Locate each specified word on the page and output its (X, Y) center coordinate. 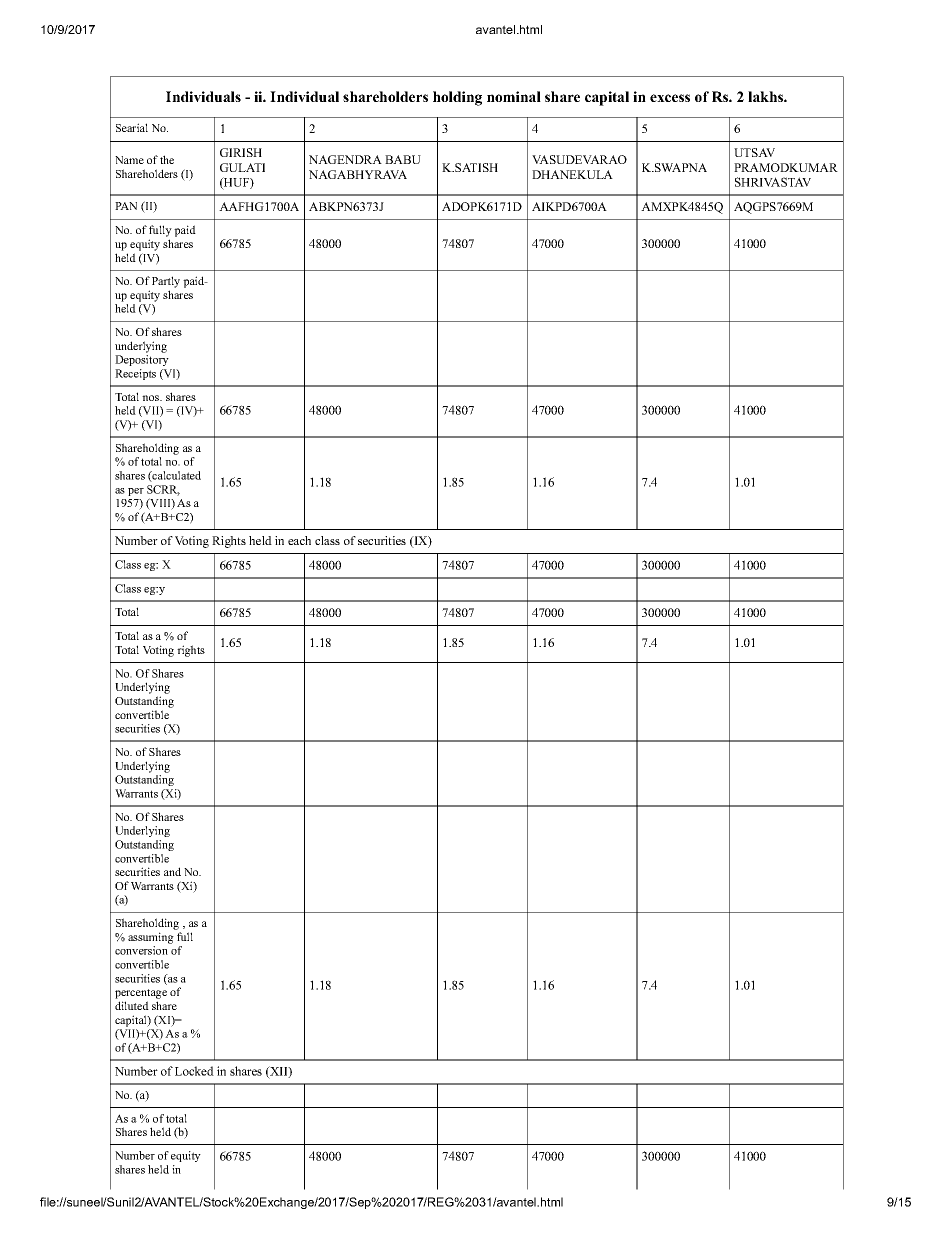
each (299, 540)
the (167, 159)
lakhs (766, 96)
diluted (132, 1005)
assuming (151, 938)
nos (152, 398)
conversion (141, 950)
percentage (141, 995)
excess (670, 98)
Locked (194, 1071)
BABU (403, 159)
